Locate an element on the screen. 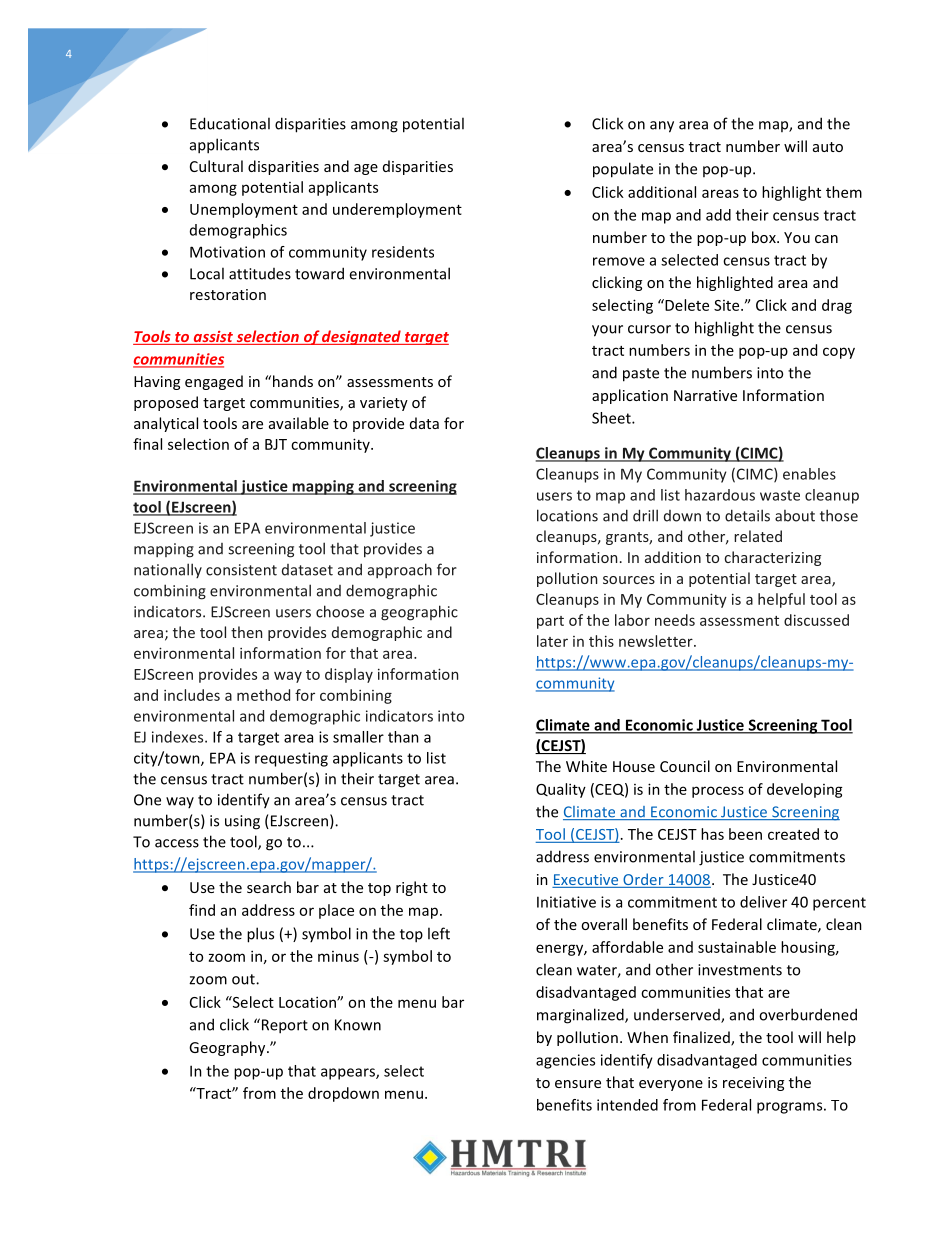 The width and height of the screenshot is (952, 1233). Cultural is located at coordinates (216, 166).
